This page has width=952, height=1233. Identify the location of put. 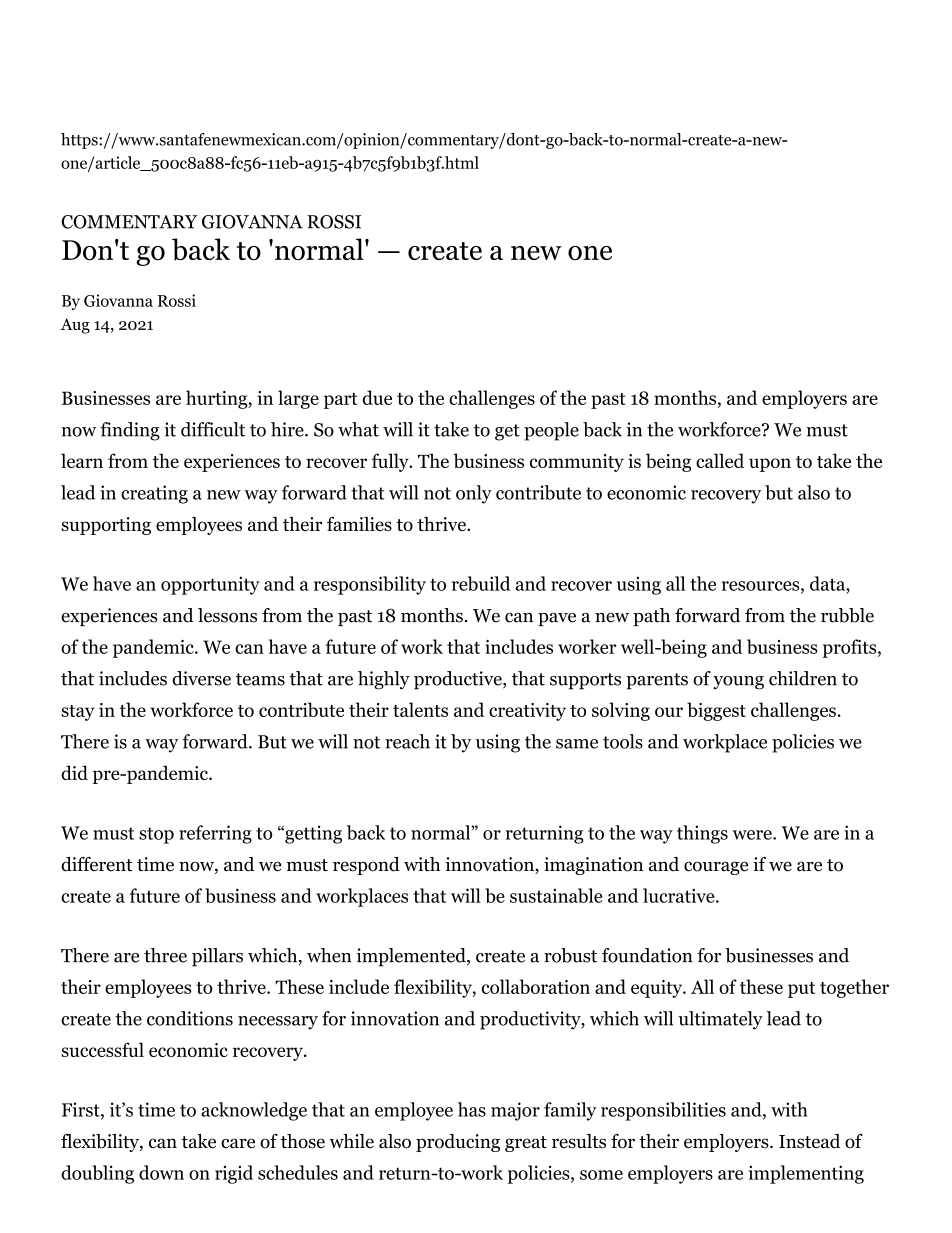
(801, 990).
